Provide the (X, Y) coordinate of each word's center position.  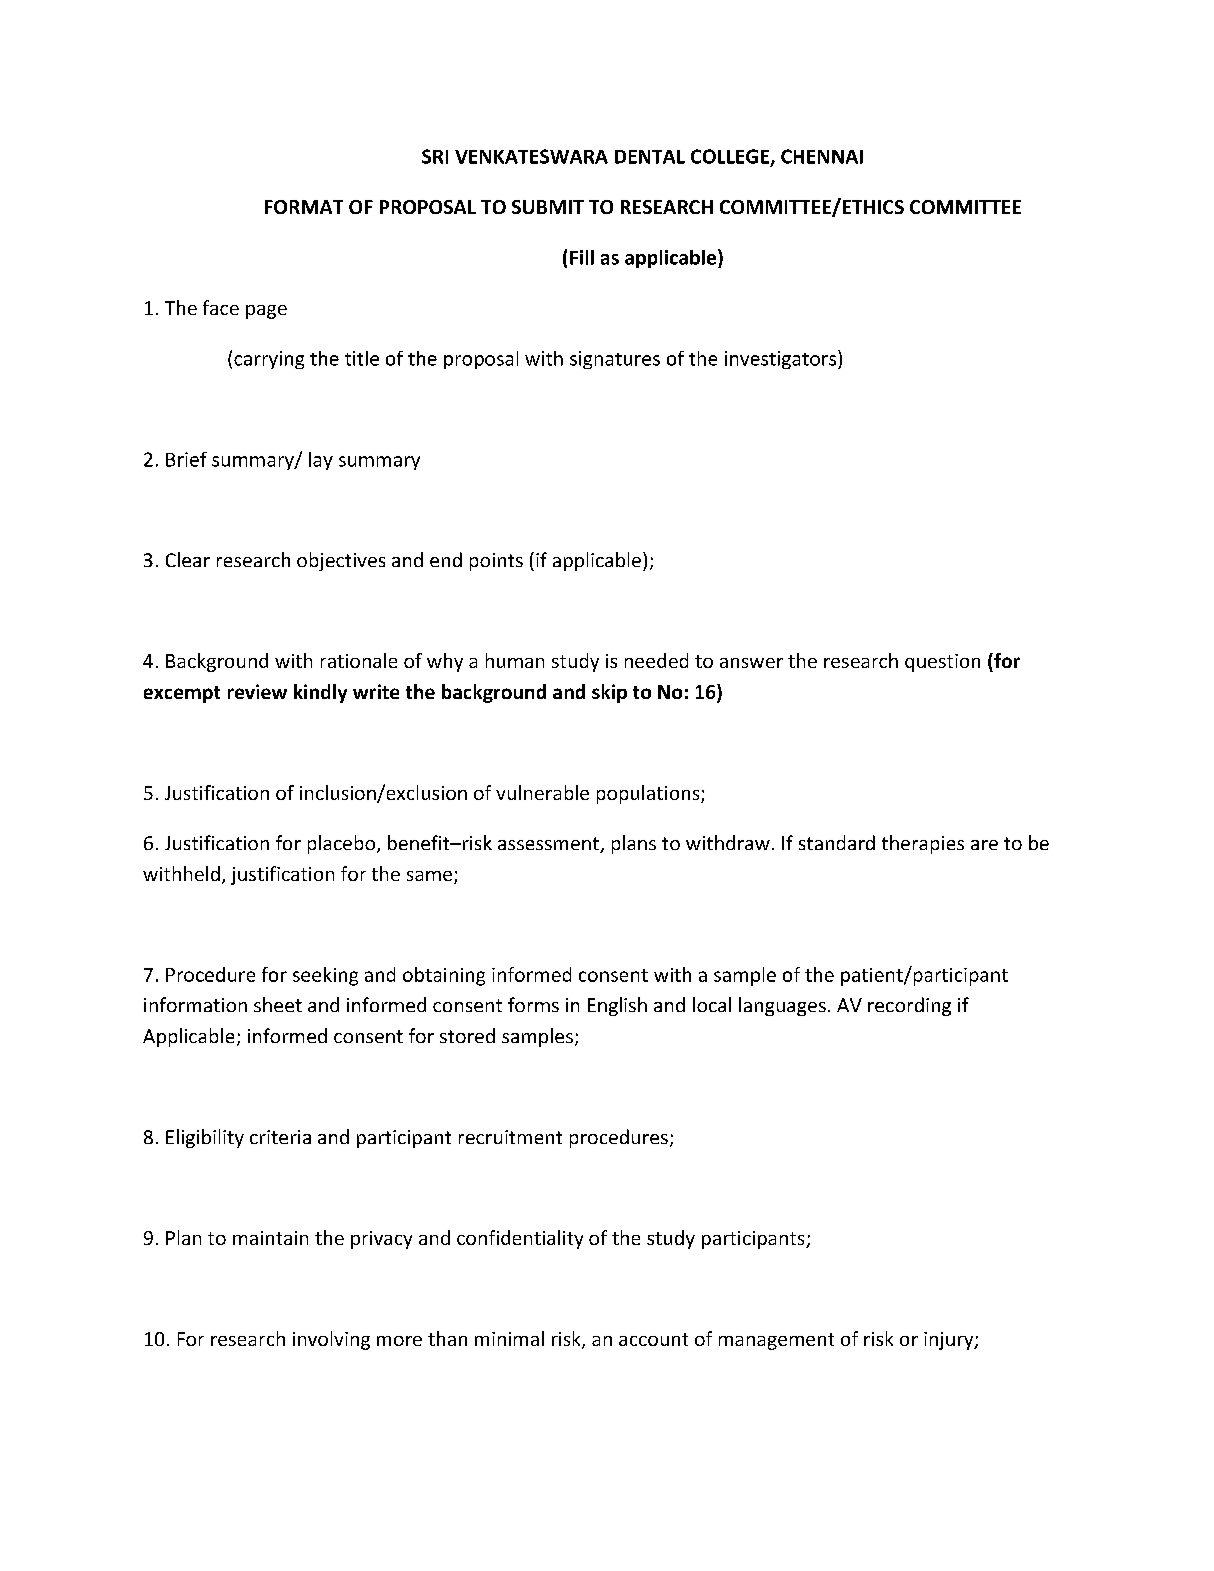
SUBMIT (548, 207)
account (653, 1339)
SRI (435, 156)
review (257, 691)
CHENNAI (822, 156)
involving (331, 1340)
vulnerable (542, 792)
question (942, 663)
